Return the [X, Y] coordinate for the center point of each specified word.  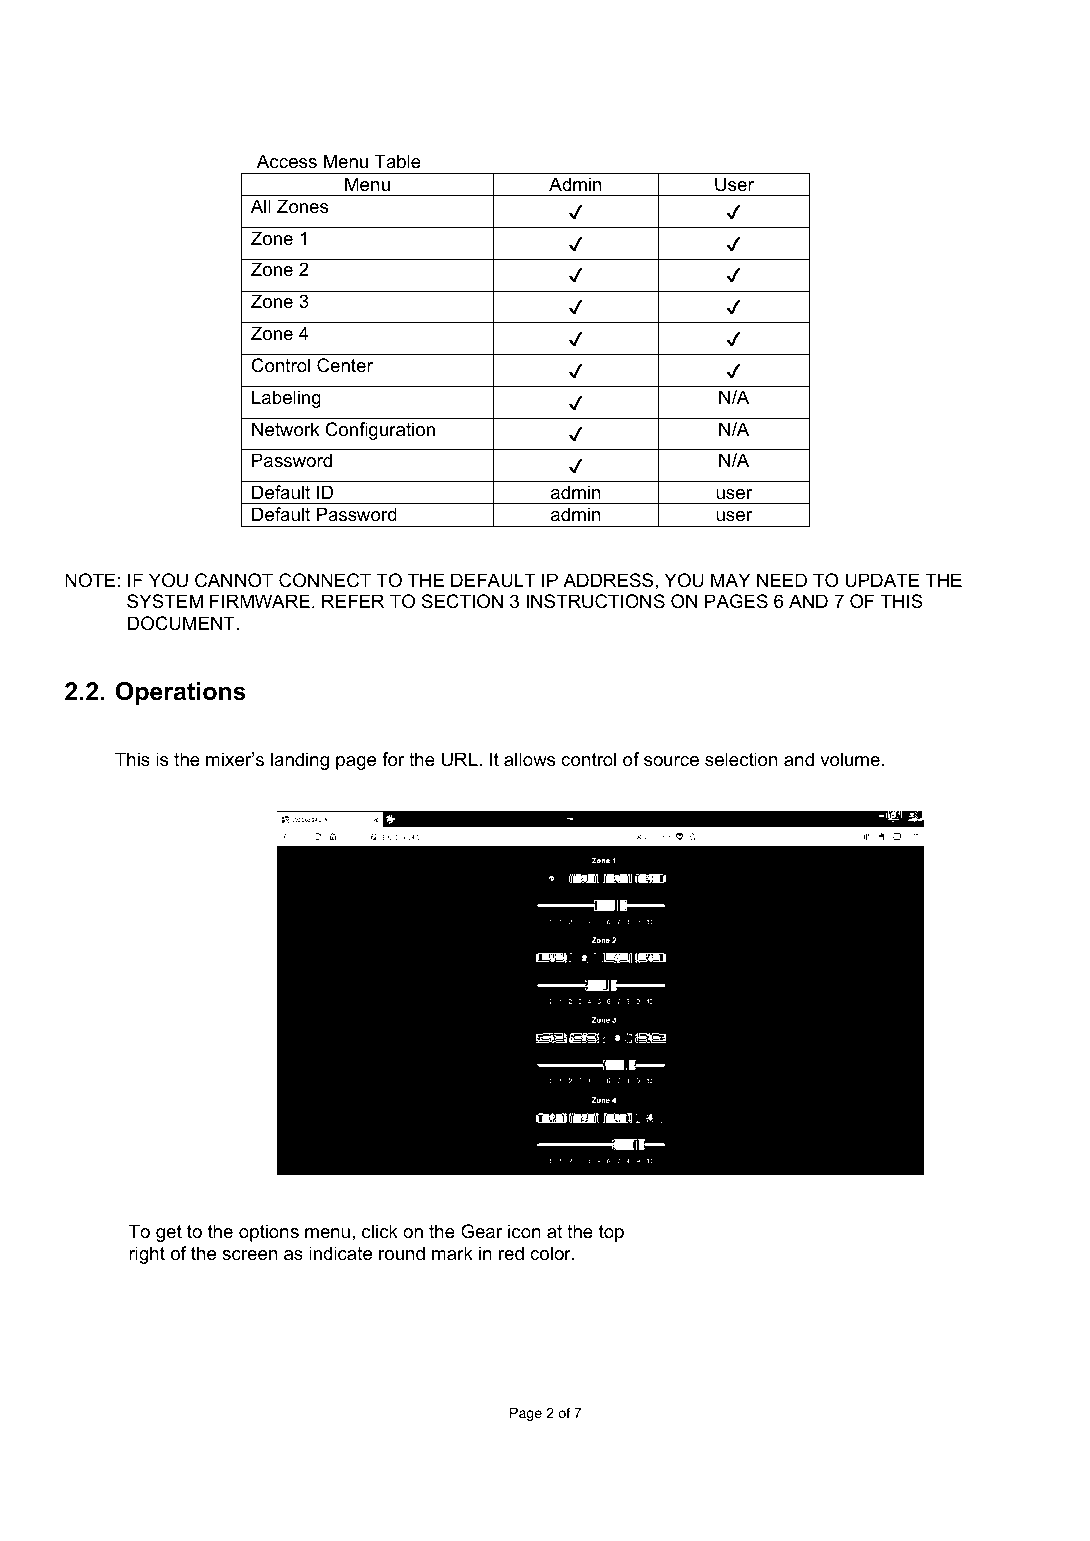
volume [850, 759]
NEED [782, 580]
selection [741, 759]
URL [461, 759]
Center [345, 365]
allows [529, 759]
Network [286, 429]
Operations [181, 693]
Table [397, 161]
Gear [481, 1231]
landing [300, 761]
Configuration [380, 431]
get [169, 1233]
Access [287, 161]
